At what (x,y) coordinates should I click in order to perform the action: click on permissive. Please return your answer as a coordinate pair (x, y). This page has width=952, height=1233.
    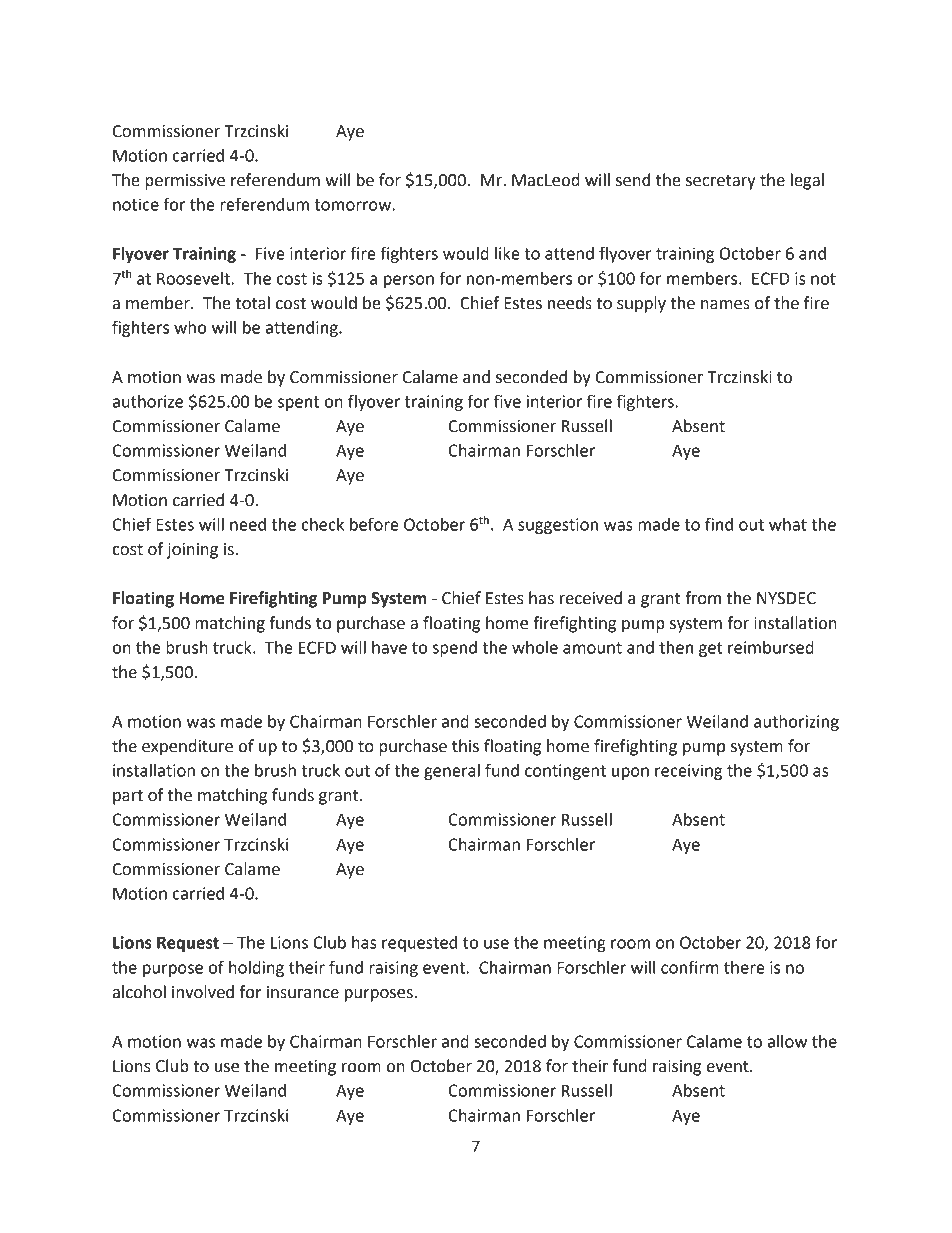
    Looking at the image, I should click on (185, 182).
